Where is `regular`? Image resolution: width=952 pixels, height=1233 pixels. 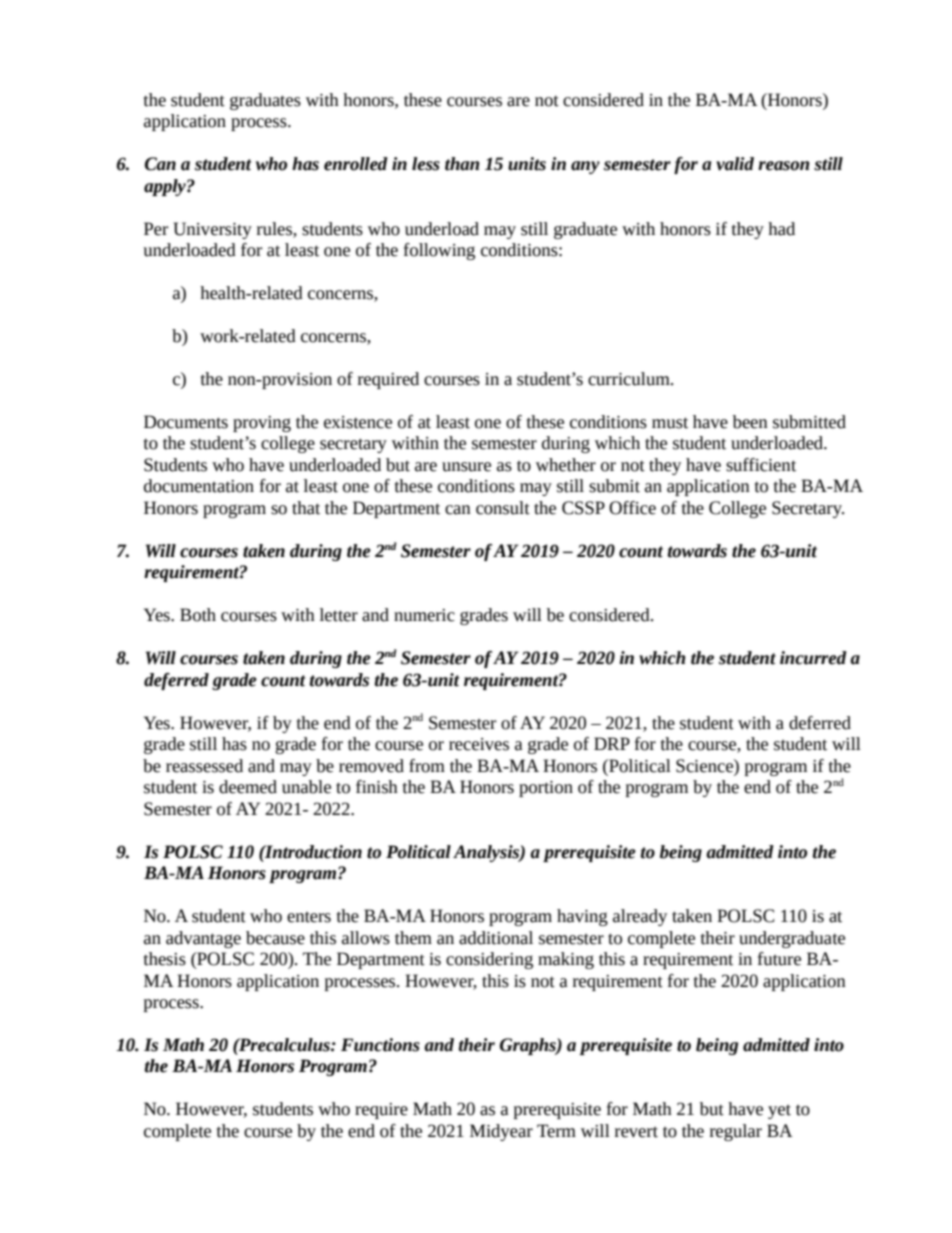 regular is located at coordinates (736, 1132).
